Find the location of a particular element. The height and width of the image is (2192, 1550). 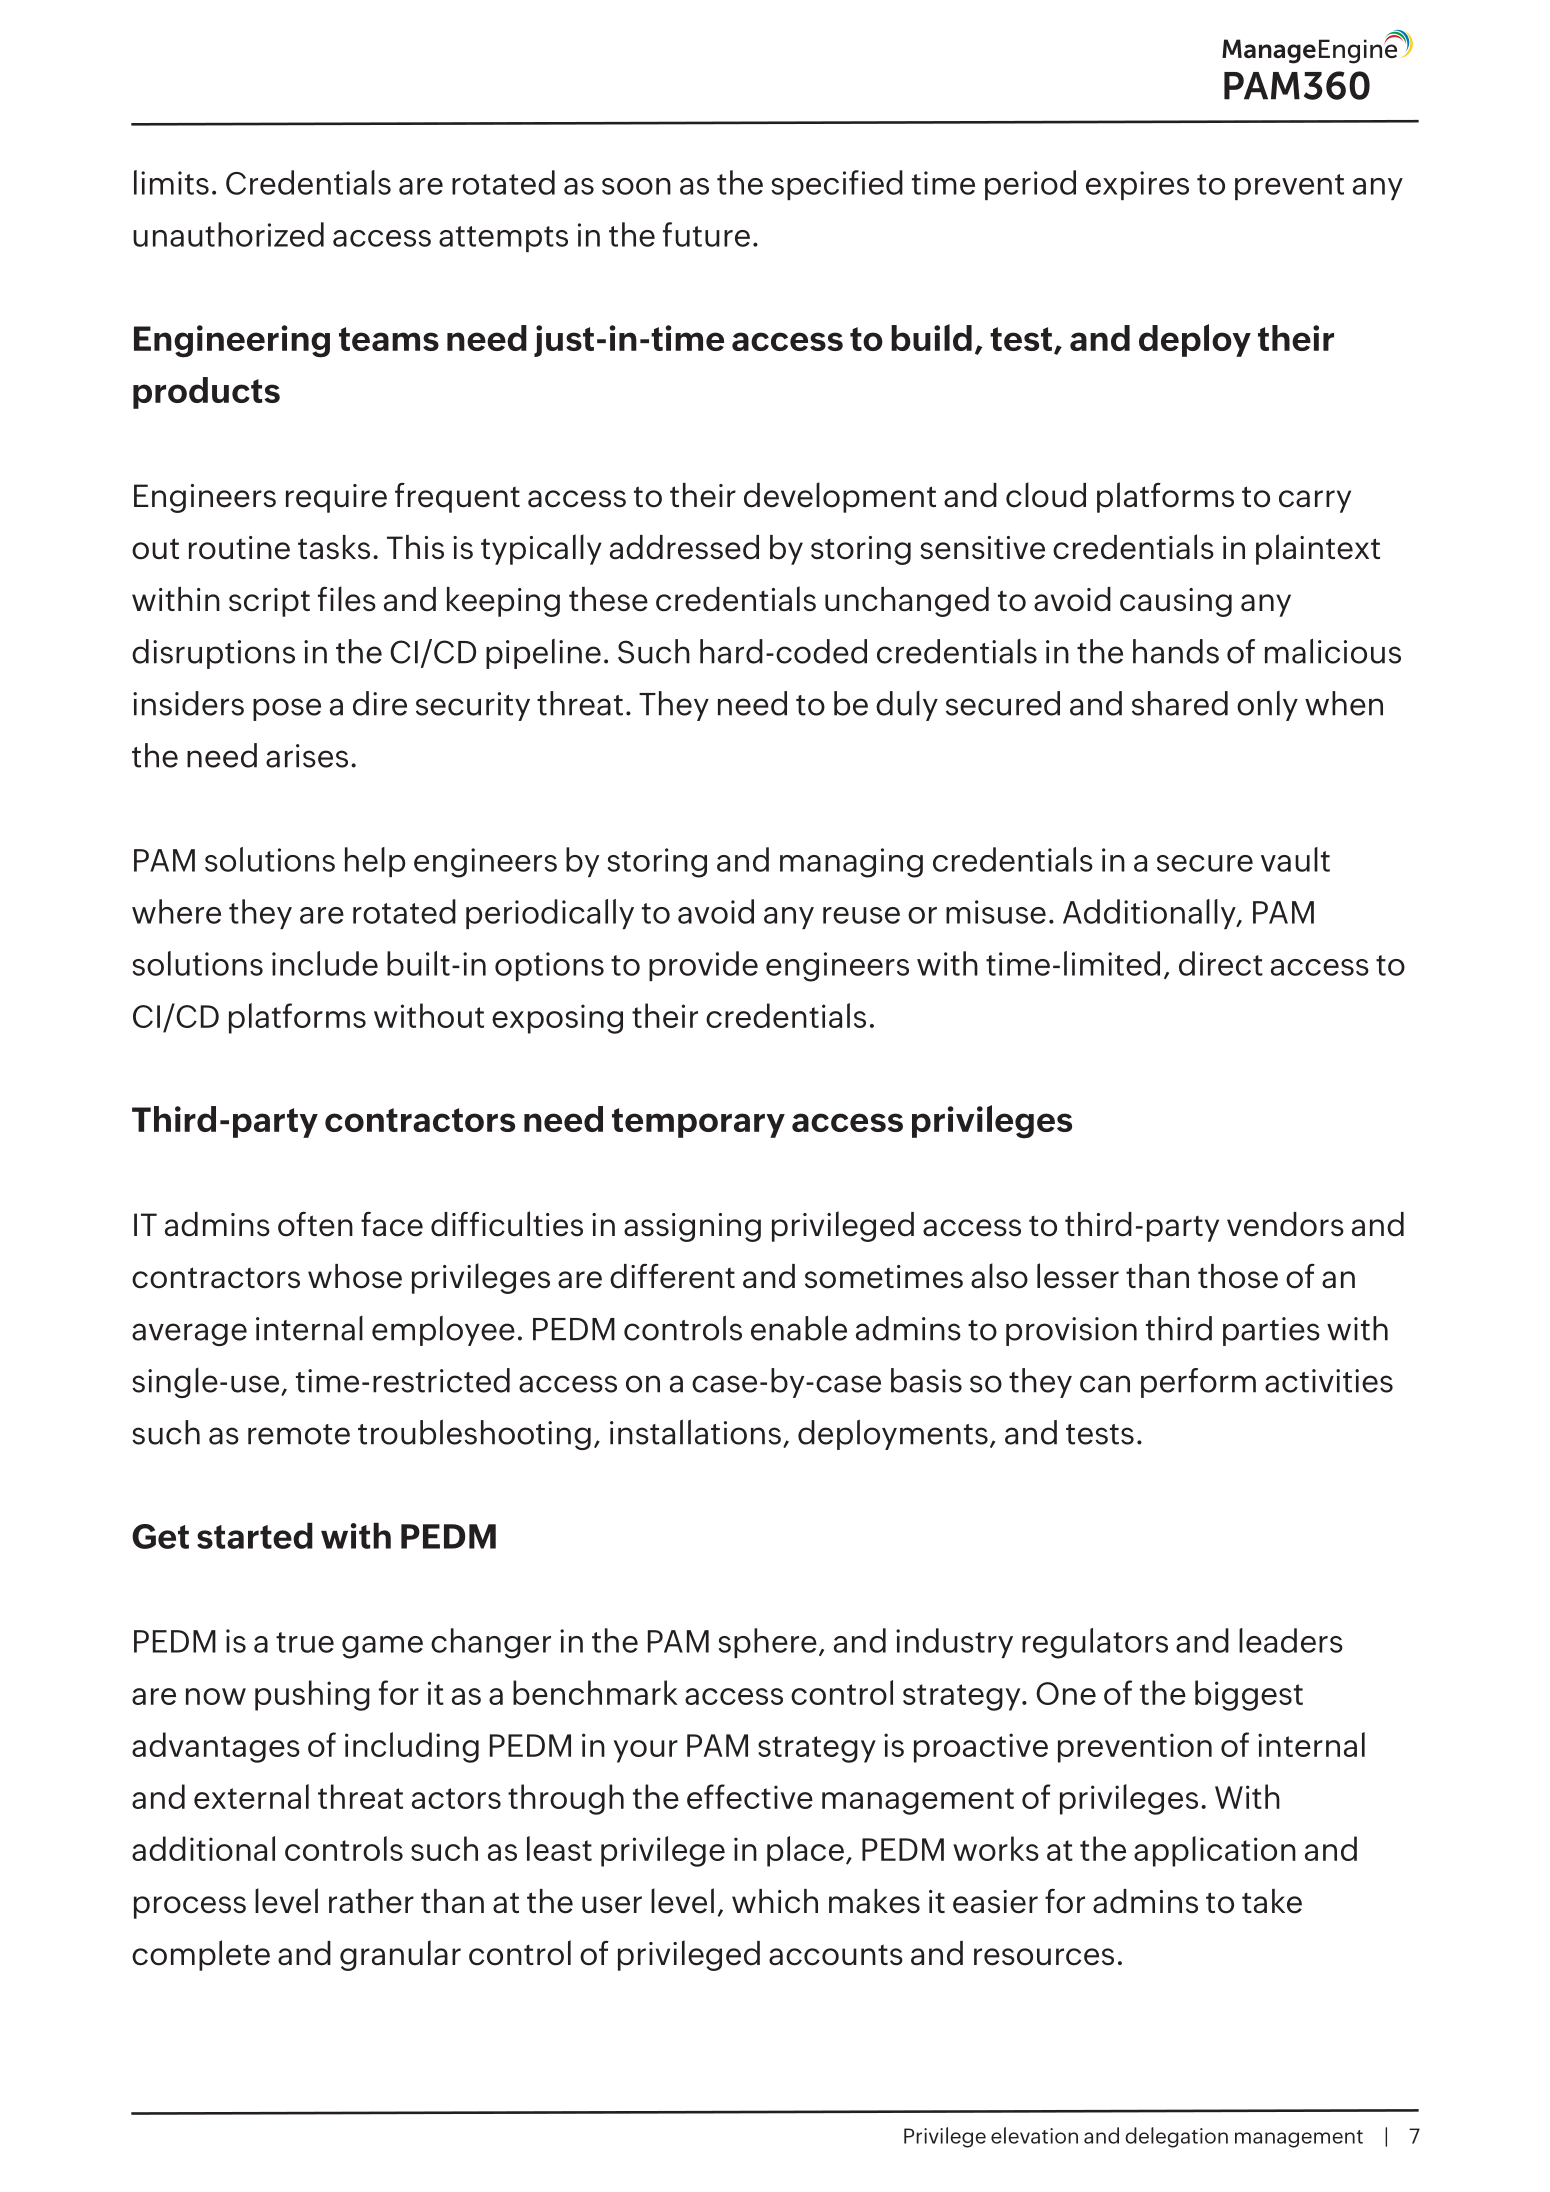

delegation is located at coordinates (1176, 2137).
